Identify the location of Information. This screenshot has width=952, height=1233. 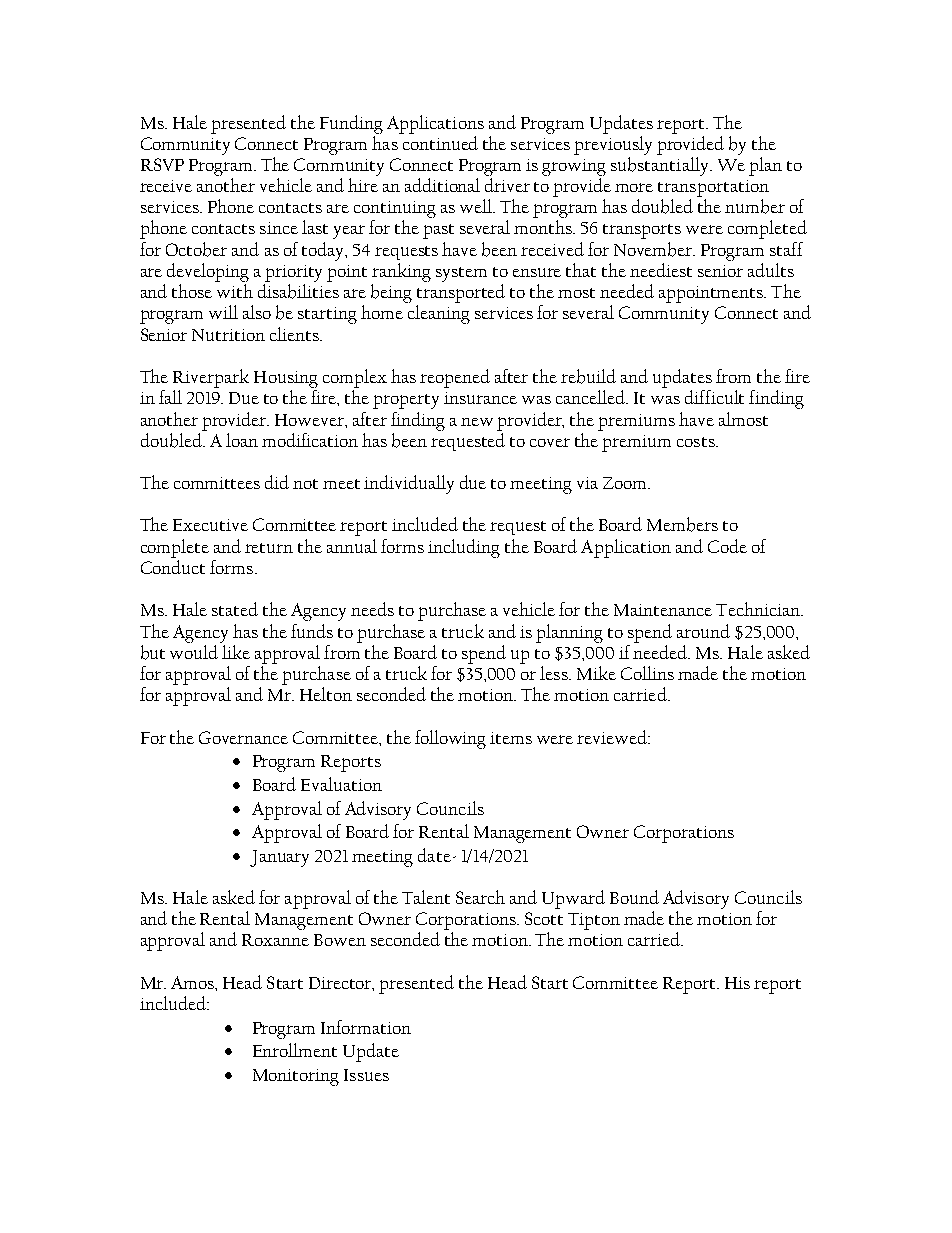
(366, 1027).
